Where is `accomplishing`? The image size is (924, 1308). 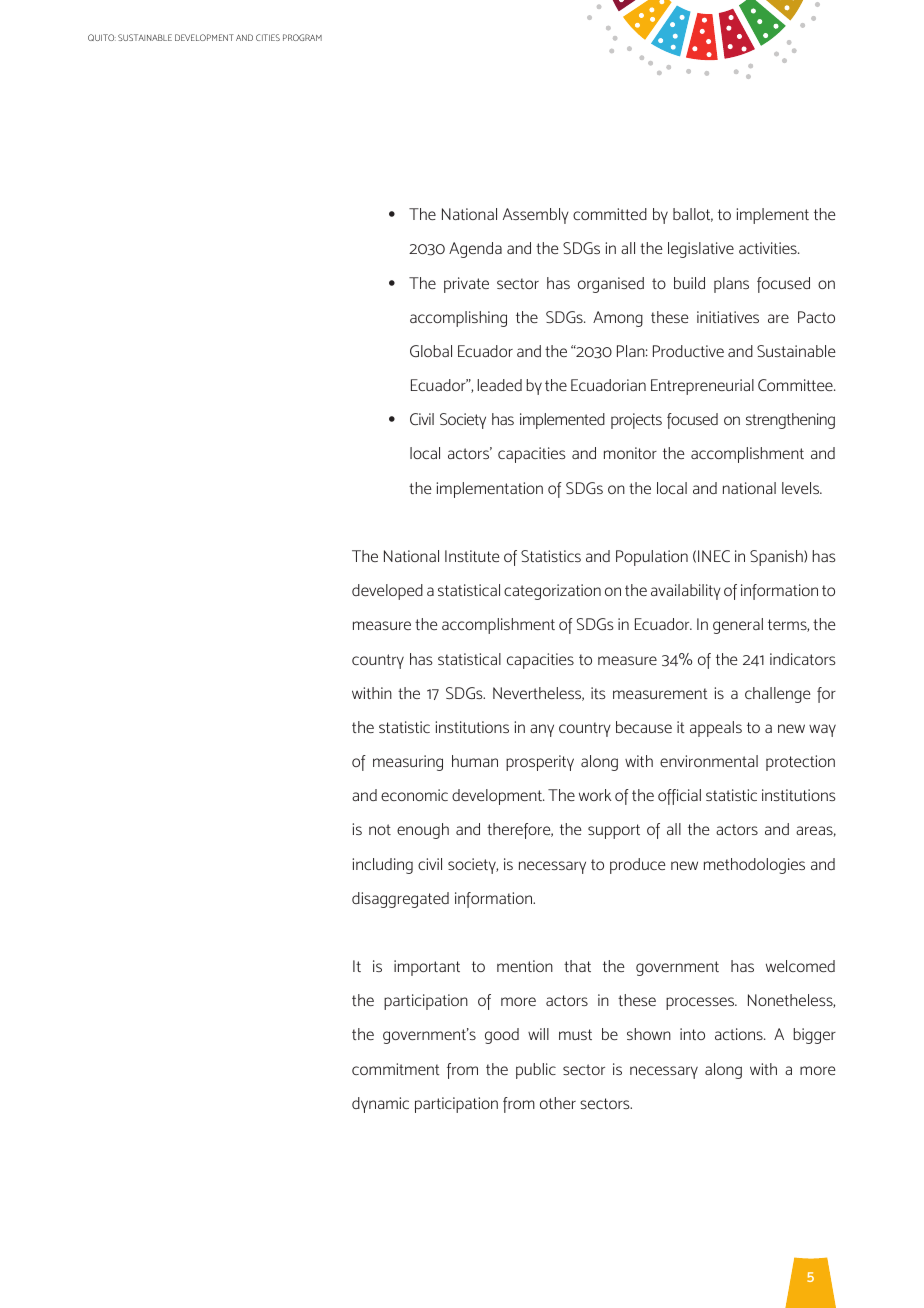
accomplishing is located at coordinates (458, 319).
